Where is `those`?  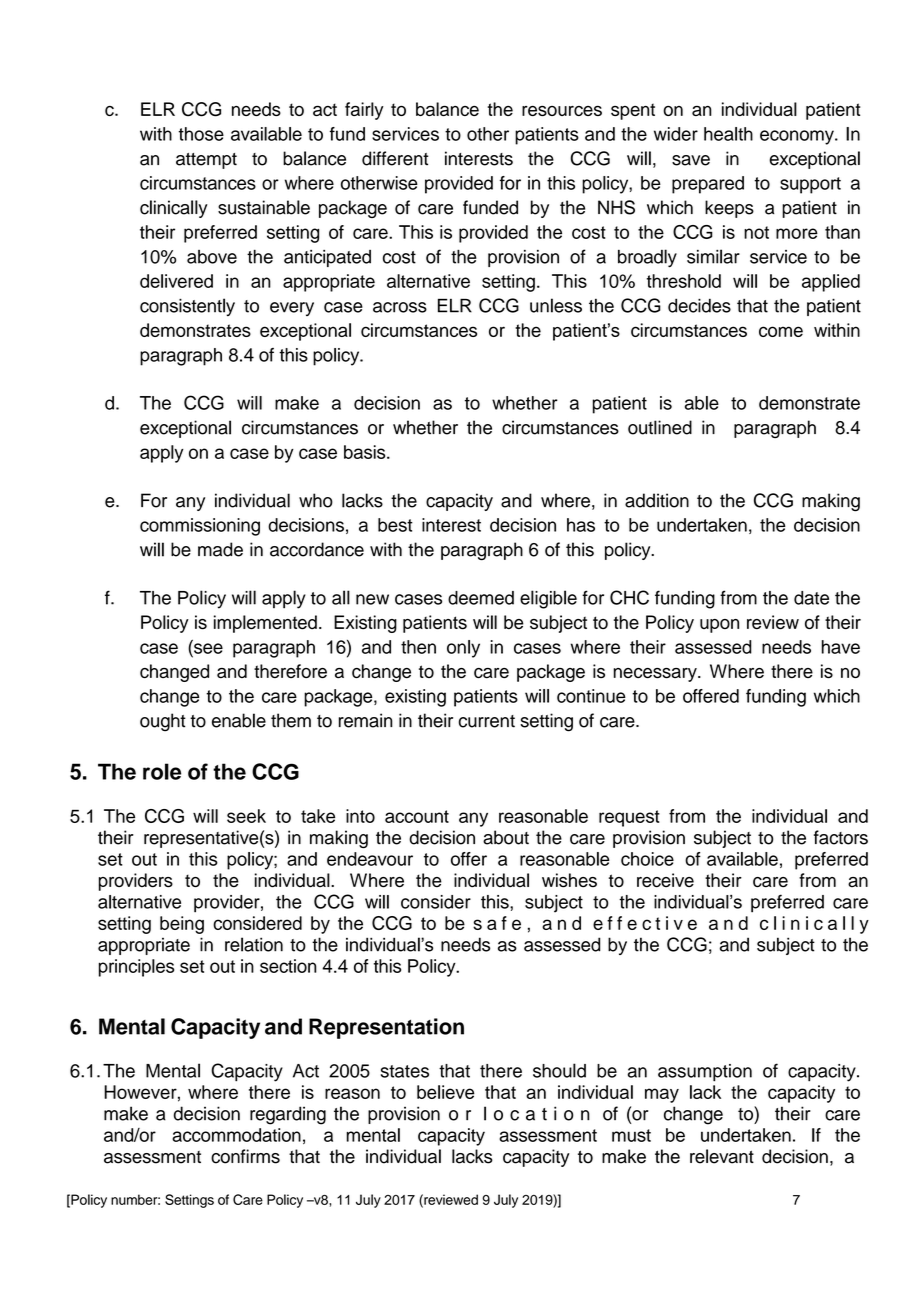
those is located at coordinates (201, 134).
